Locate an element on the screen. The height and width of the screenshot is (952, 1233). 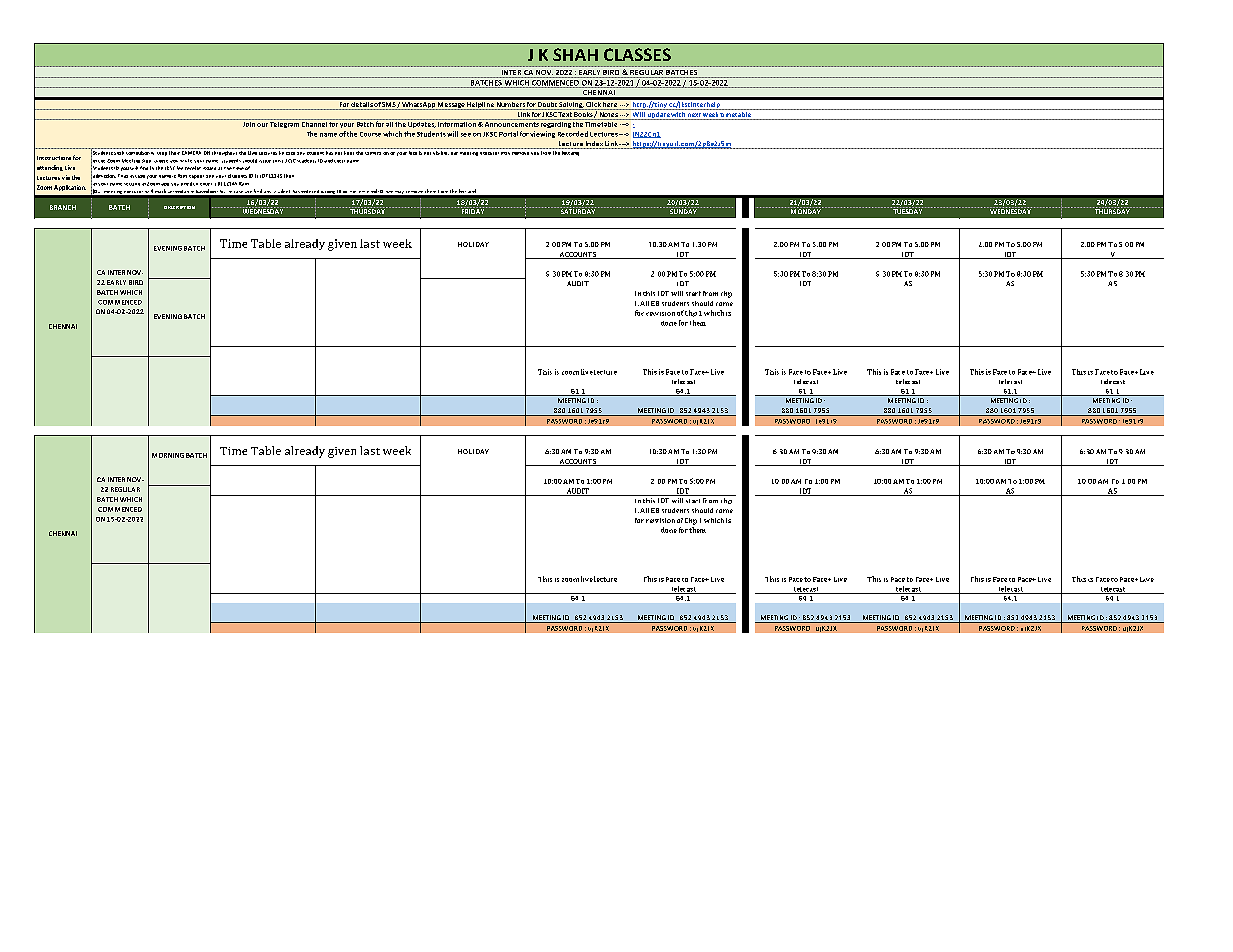
regarding is located at coordinates (555, 123).
